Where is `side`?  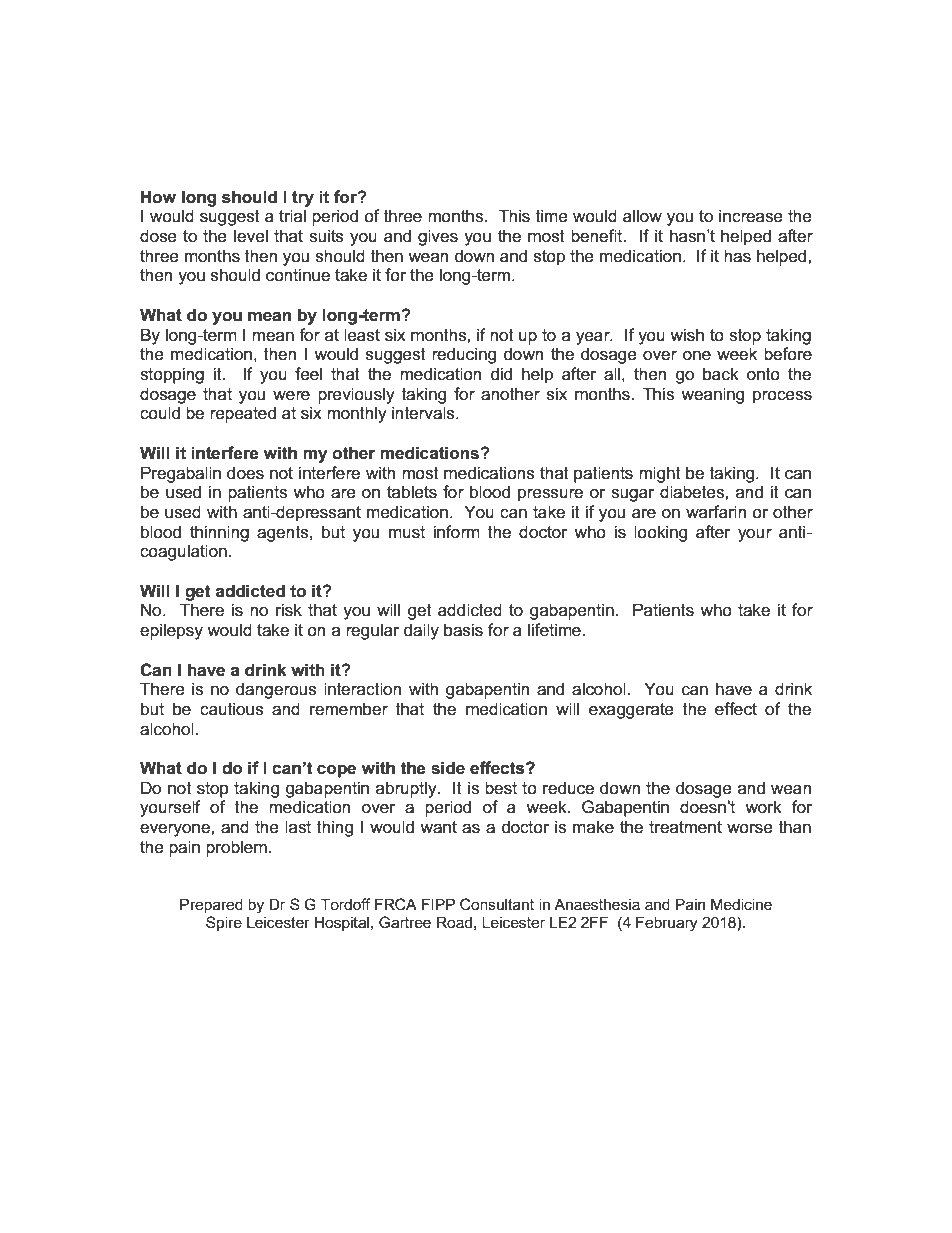 side is located at coordinates (448, 768).
